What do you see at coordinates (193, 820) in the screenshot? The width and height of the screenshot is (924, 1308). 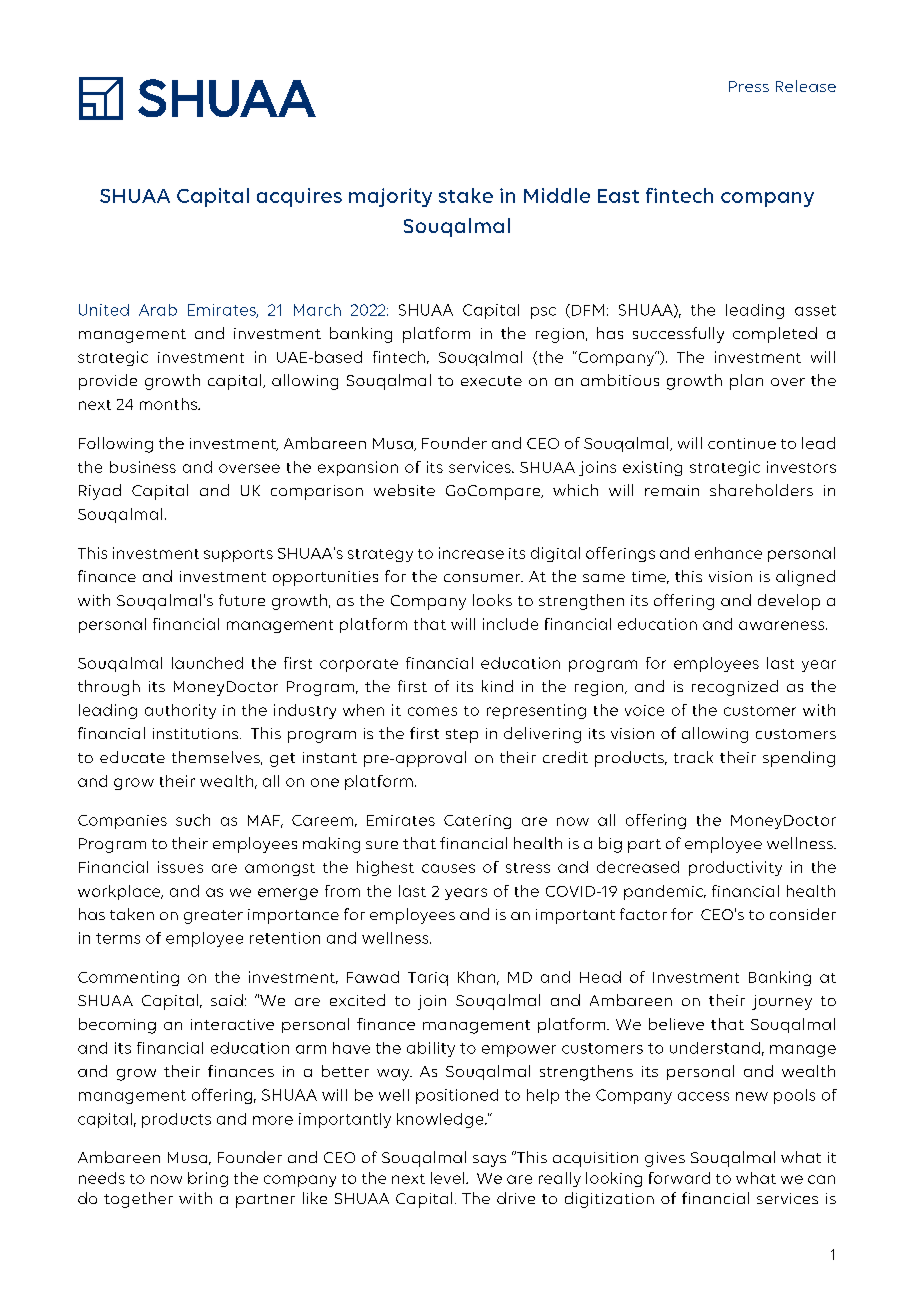 I see `such` at bounding box center [193, 820].
